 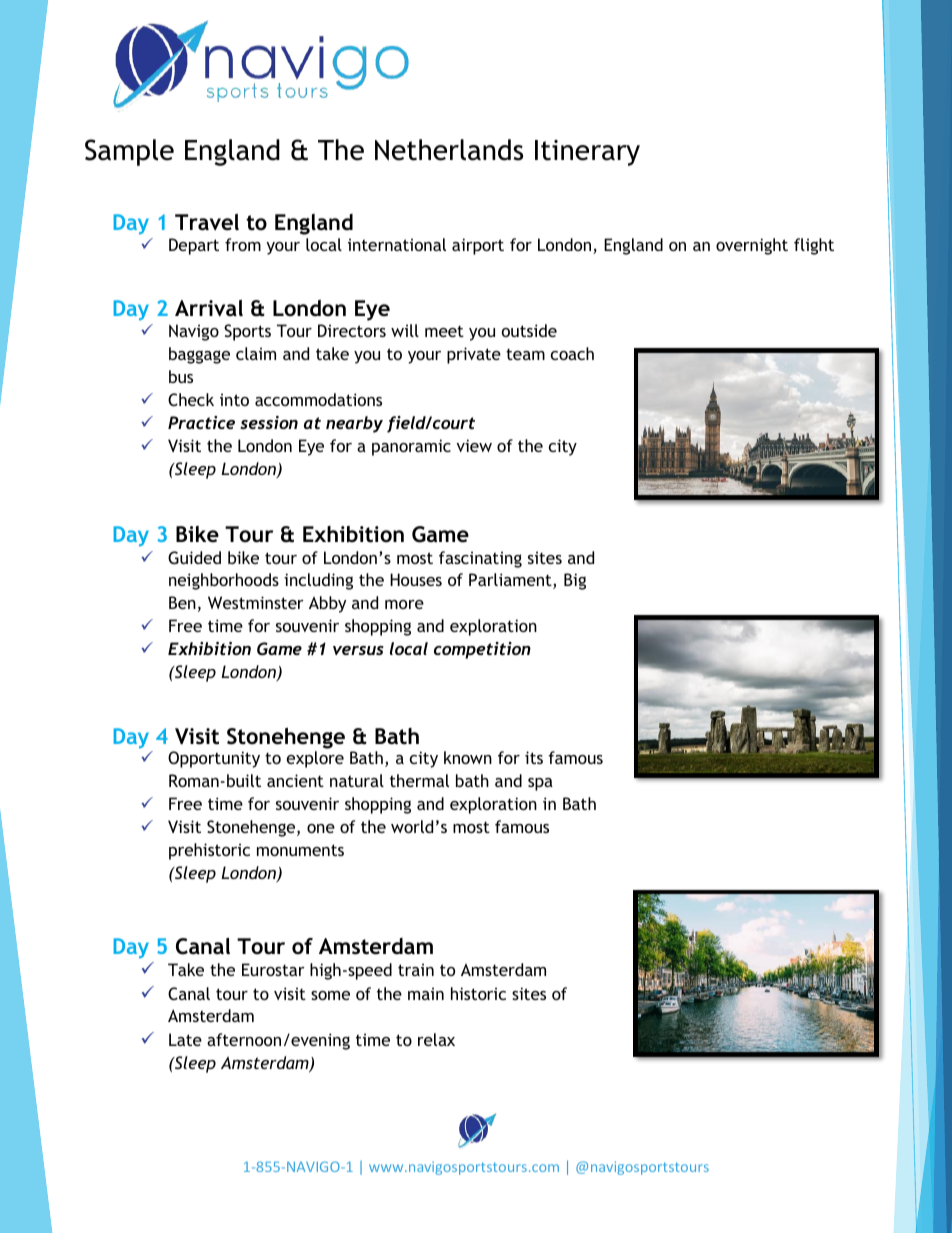 I want to click on Netherlands, so click(x=449, y=150).
